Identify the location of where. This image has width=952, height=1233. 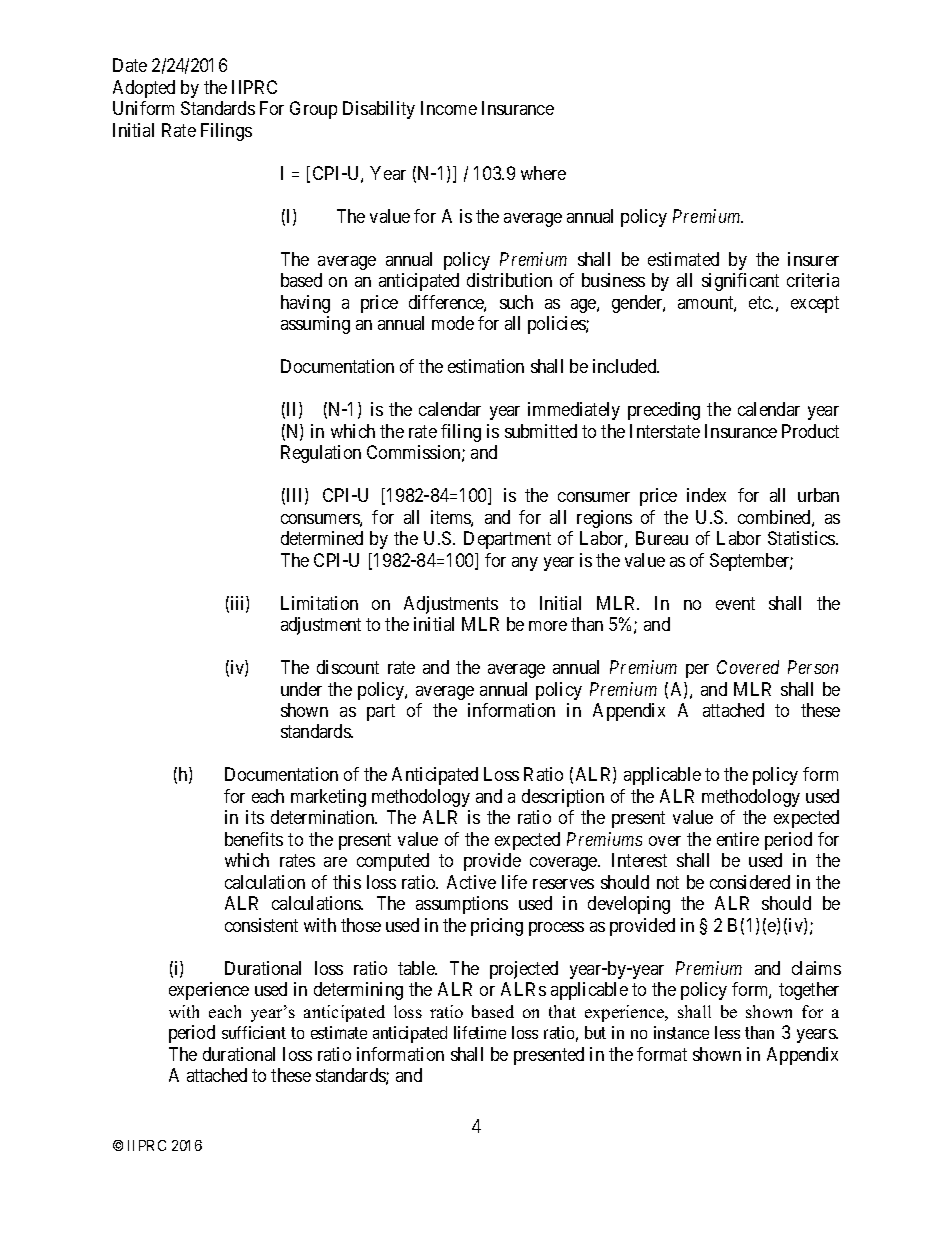
(543, 173).
